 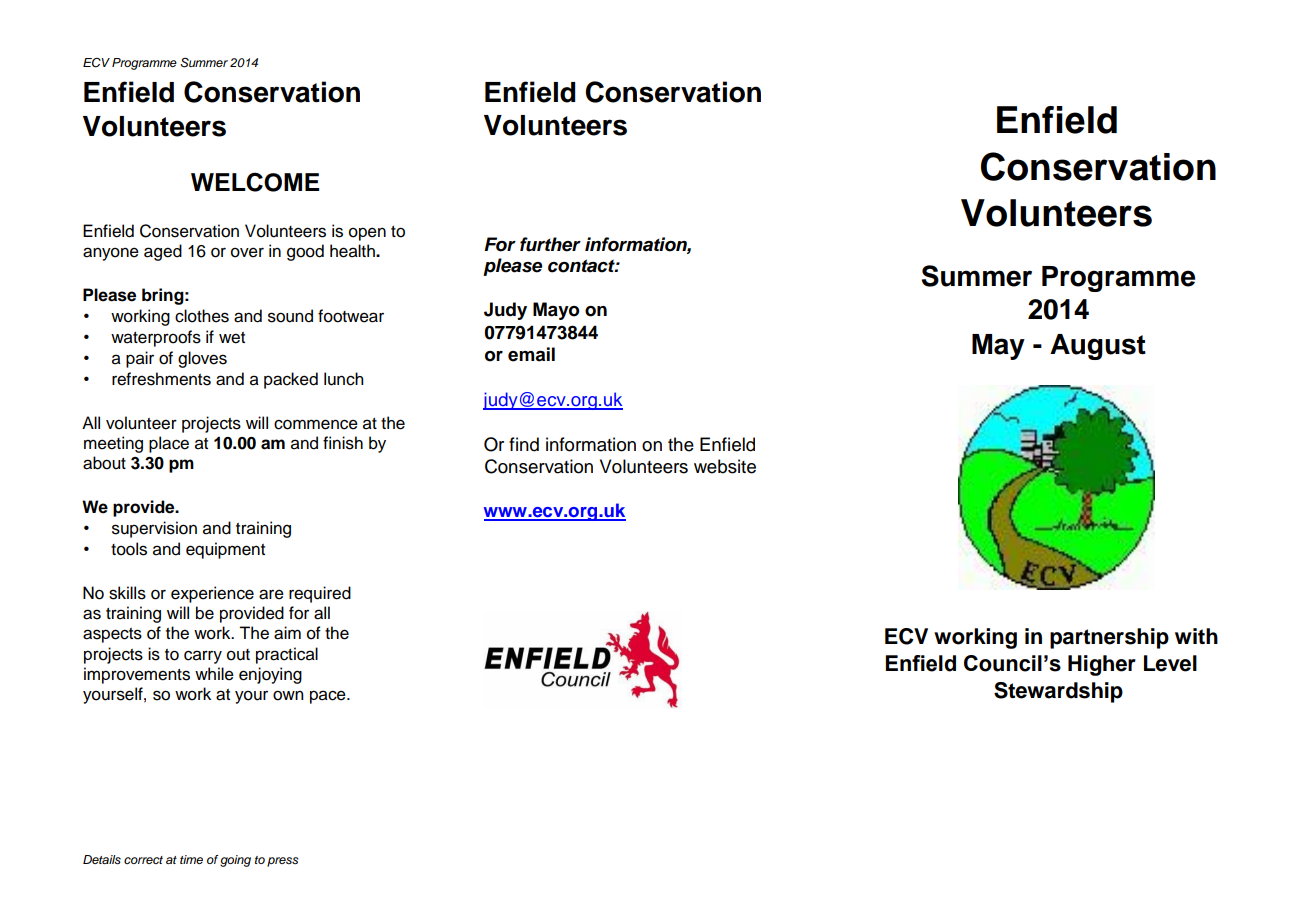 What do you see at coordinates (255, 182) in the screenshot?
I see `WELCOME` at bounding box center [255, 182].
